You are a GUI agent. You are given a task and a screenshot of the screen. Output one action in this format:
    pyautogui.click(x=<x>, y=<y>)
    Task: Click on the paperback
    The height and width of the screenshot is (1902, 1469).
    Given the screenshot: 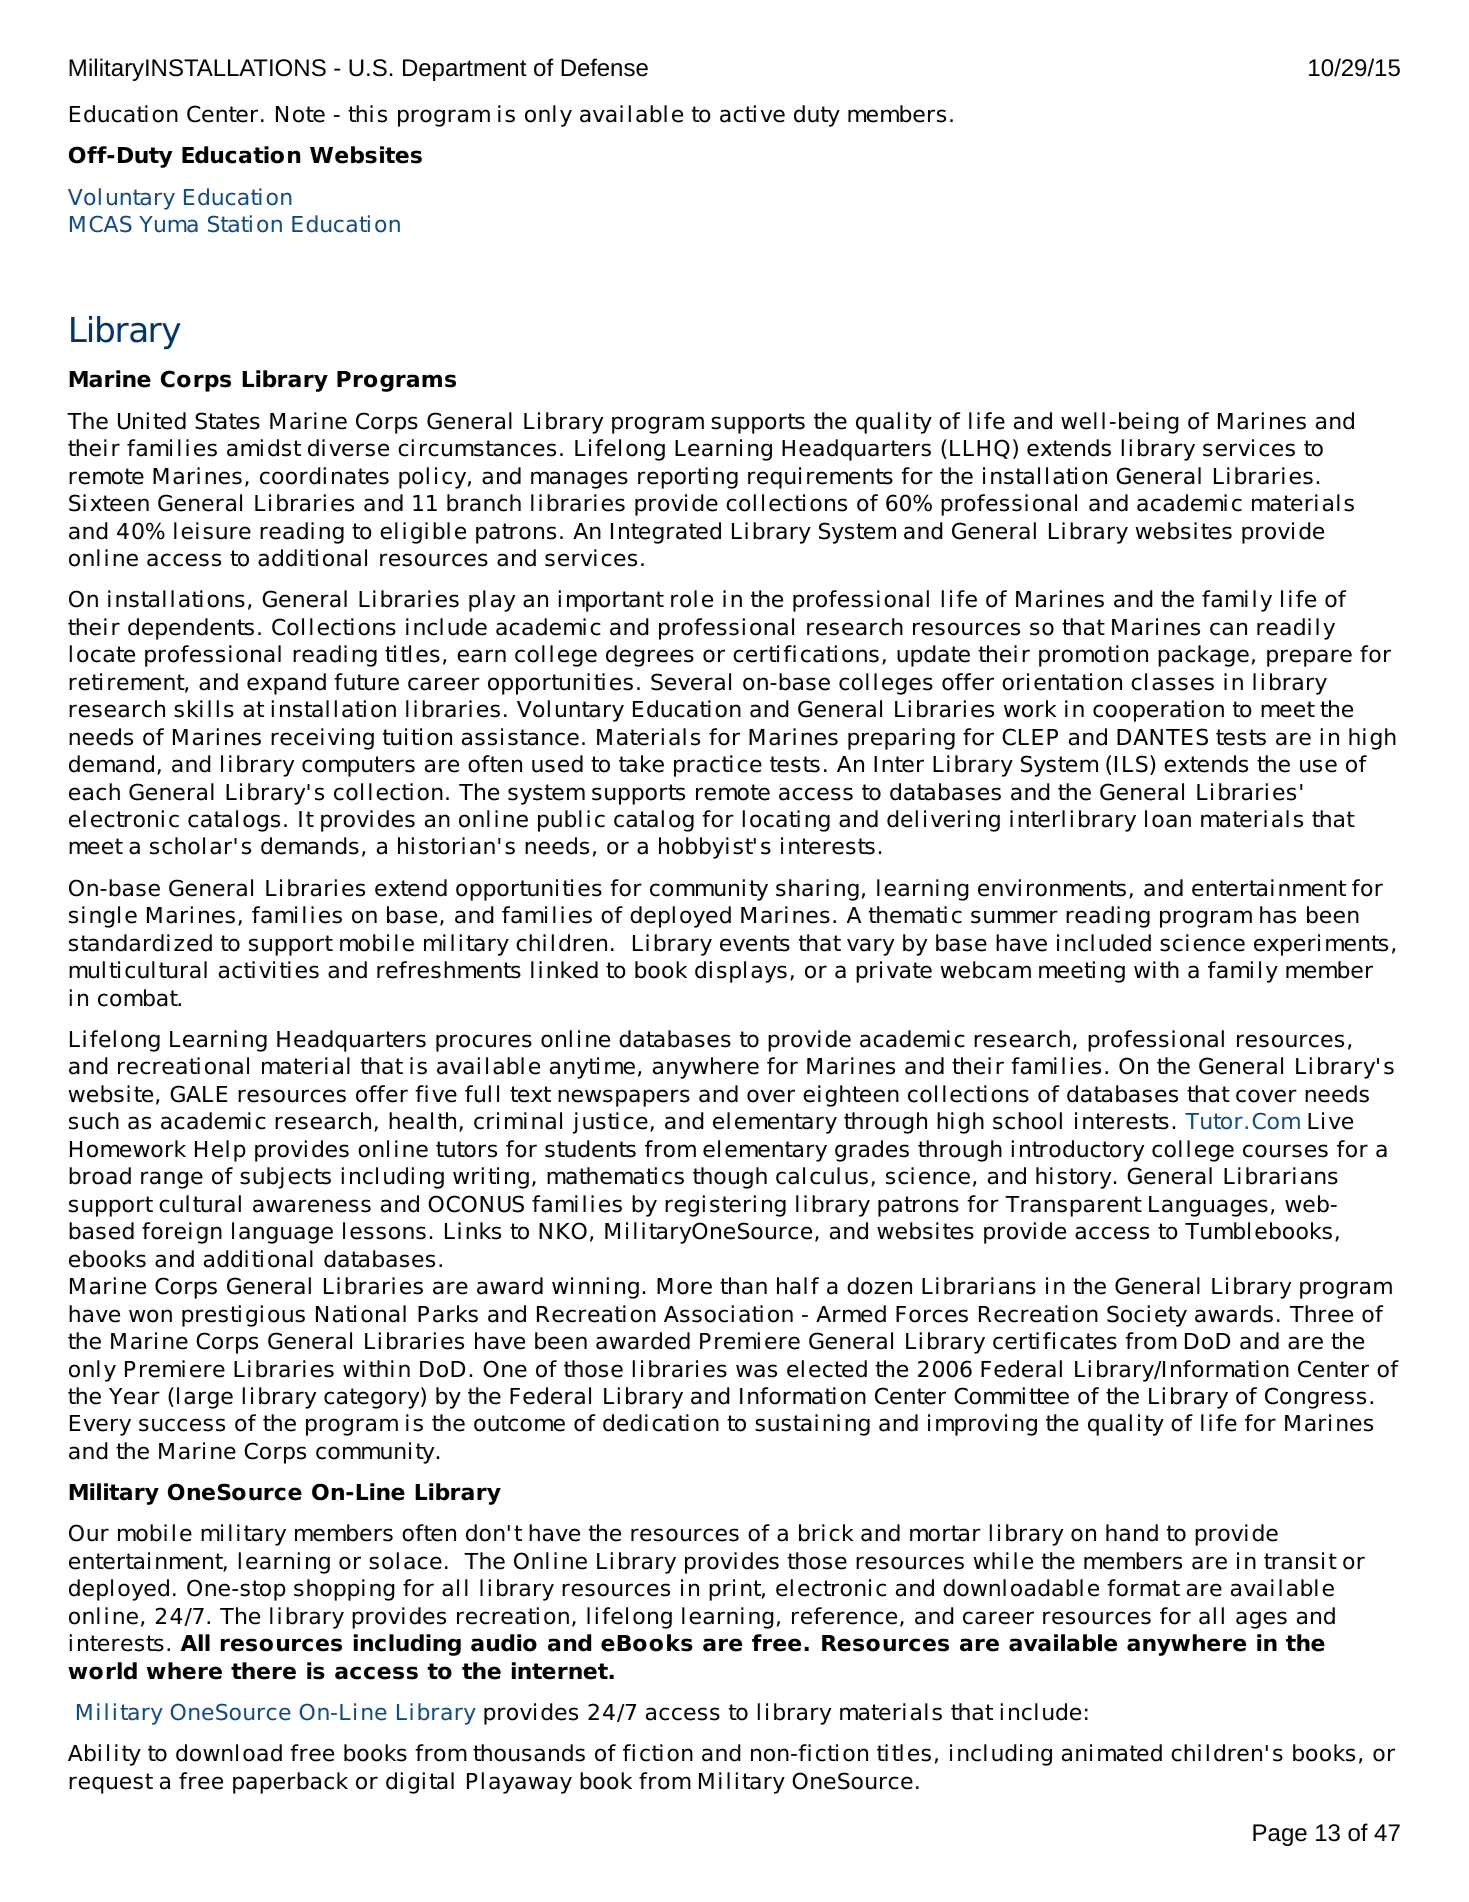 What is the action you would take?
    pyautogui.click(x=290, y=1783)
